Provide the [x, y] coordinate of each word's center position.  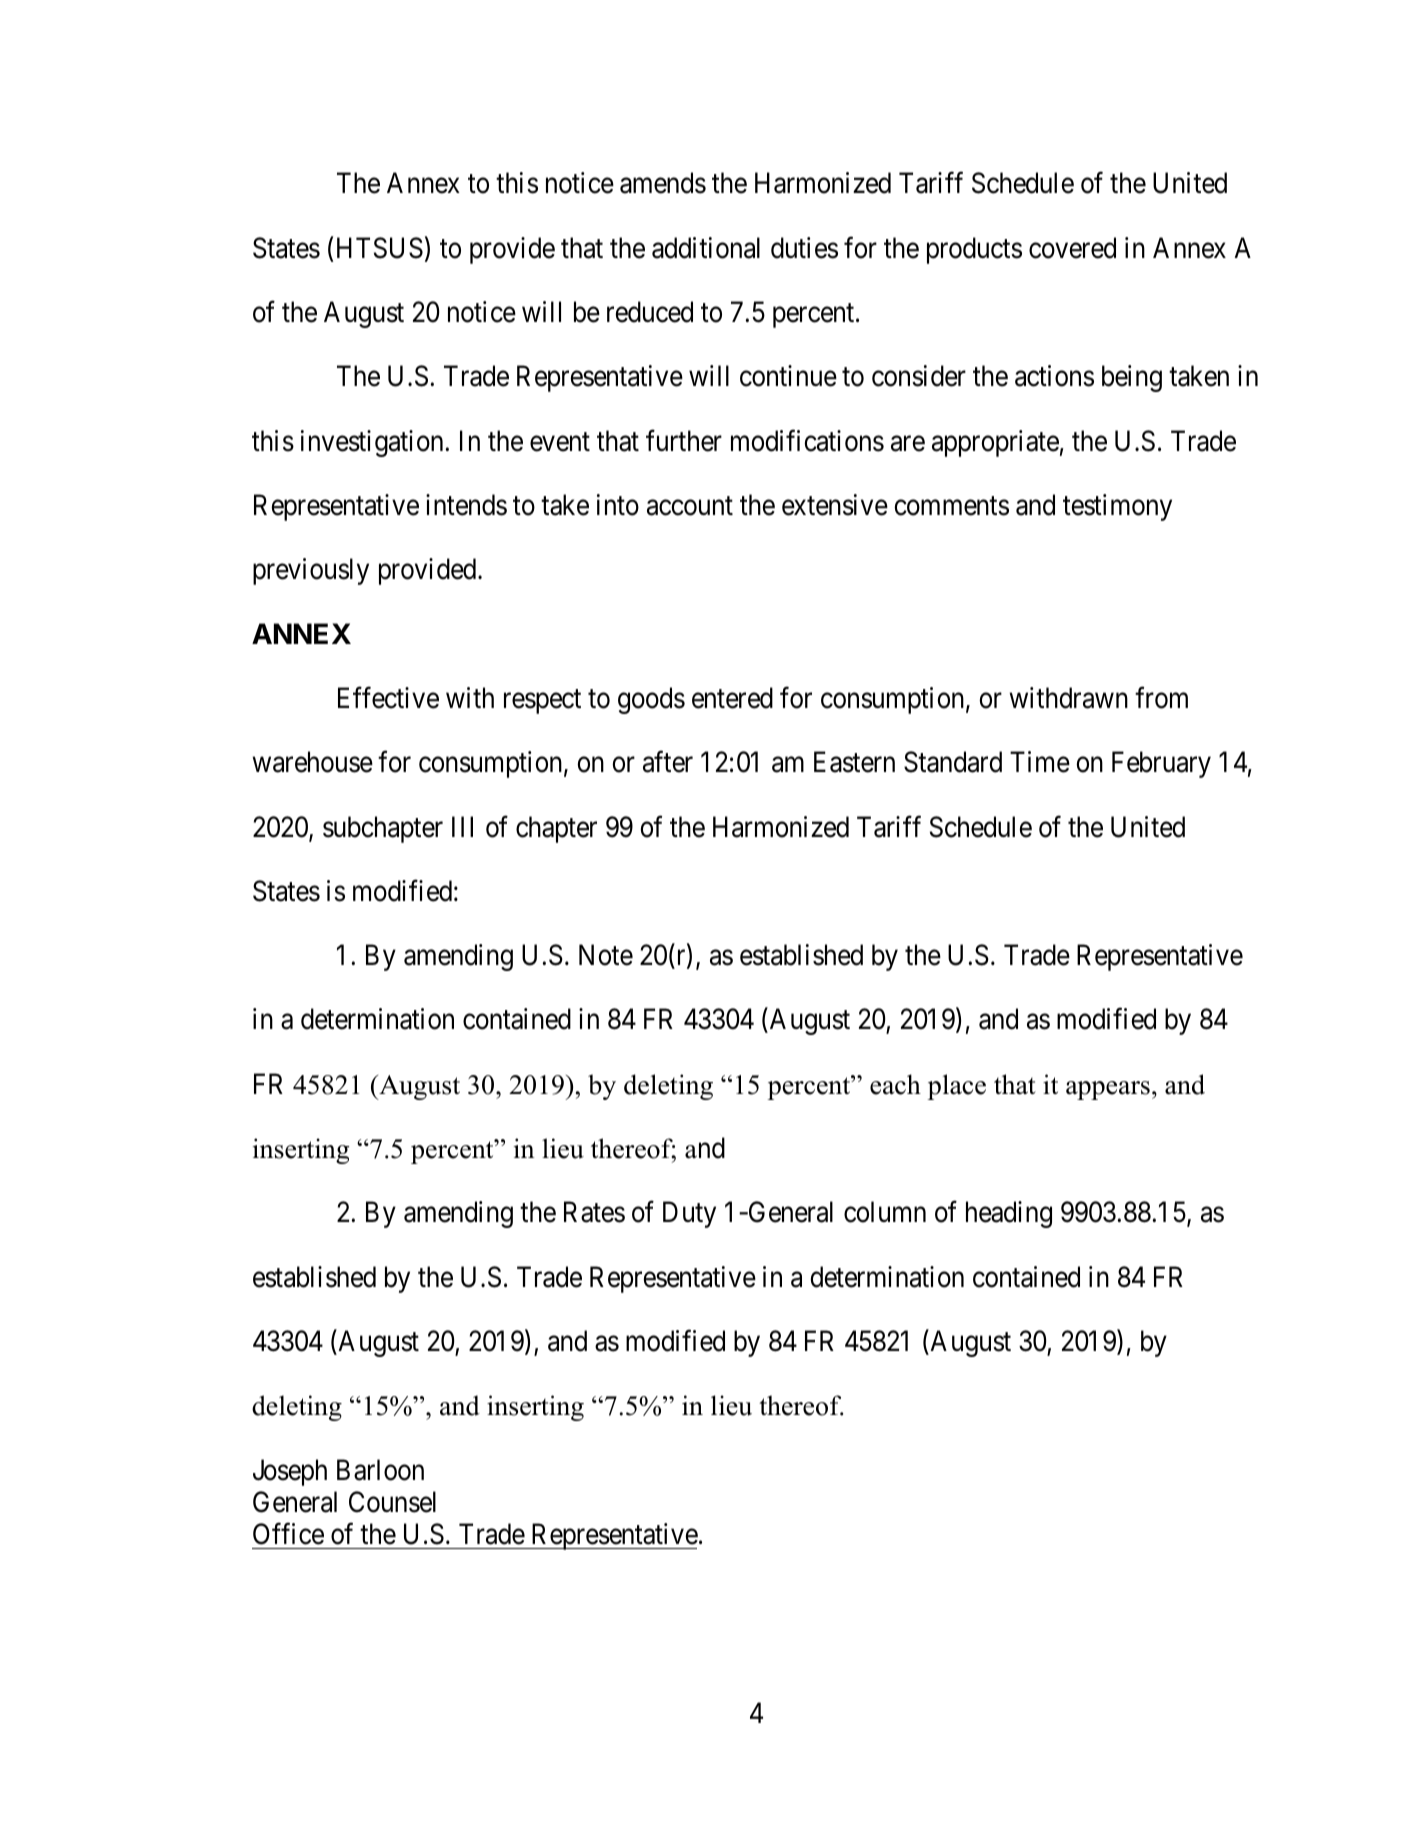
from [1161, 698]
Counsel [392, 1502]
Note [606, 955]
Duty [689, 1215]
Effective [388, 698]
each [895, 1084]
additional [706, 248]
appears [1108, 1090]
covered [1072, 248]
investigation [373, 443]
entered [732, 698]
